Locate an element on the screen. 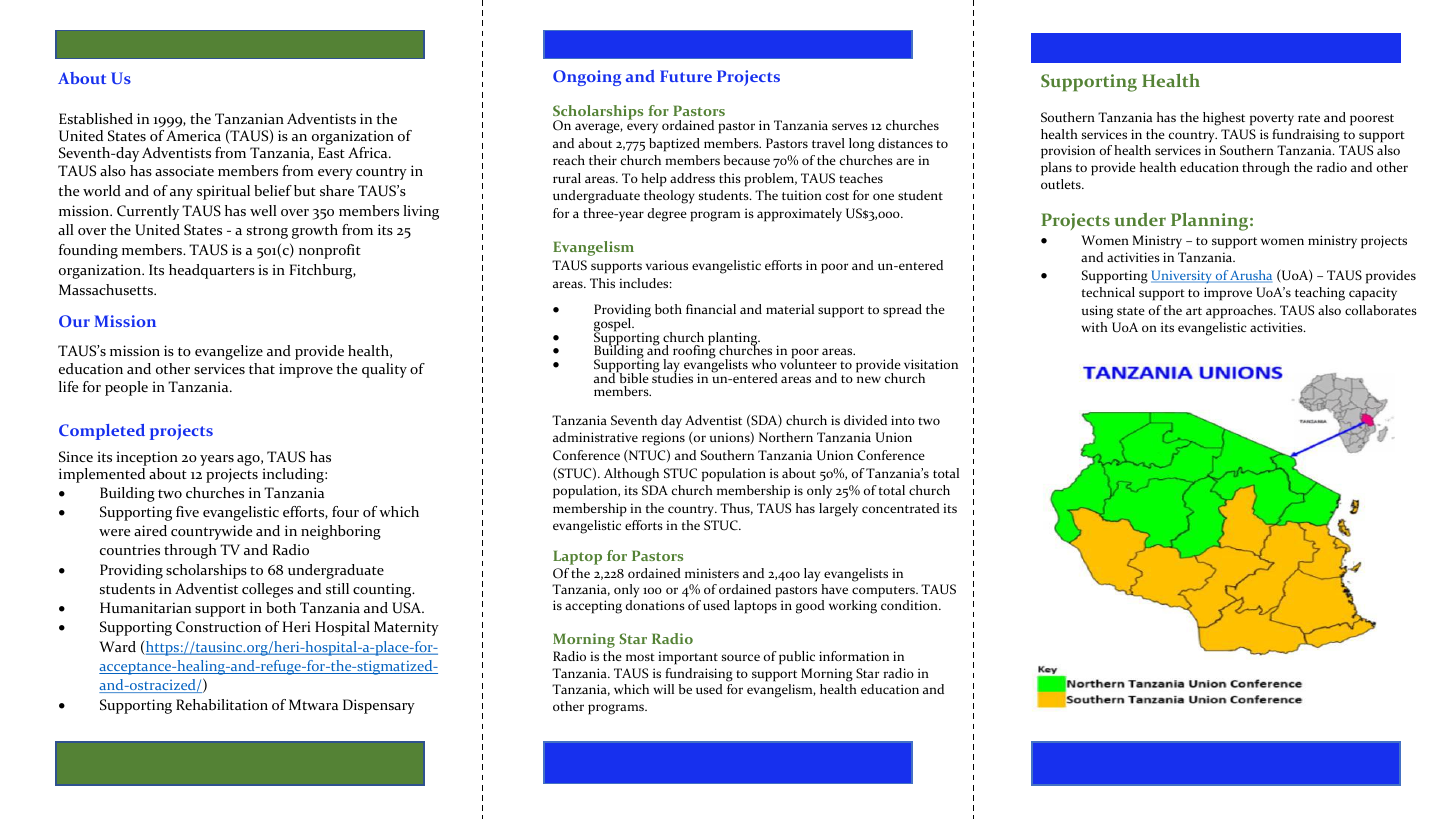  Rehabilitation is located at coordinates (222, 704).
